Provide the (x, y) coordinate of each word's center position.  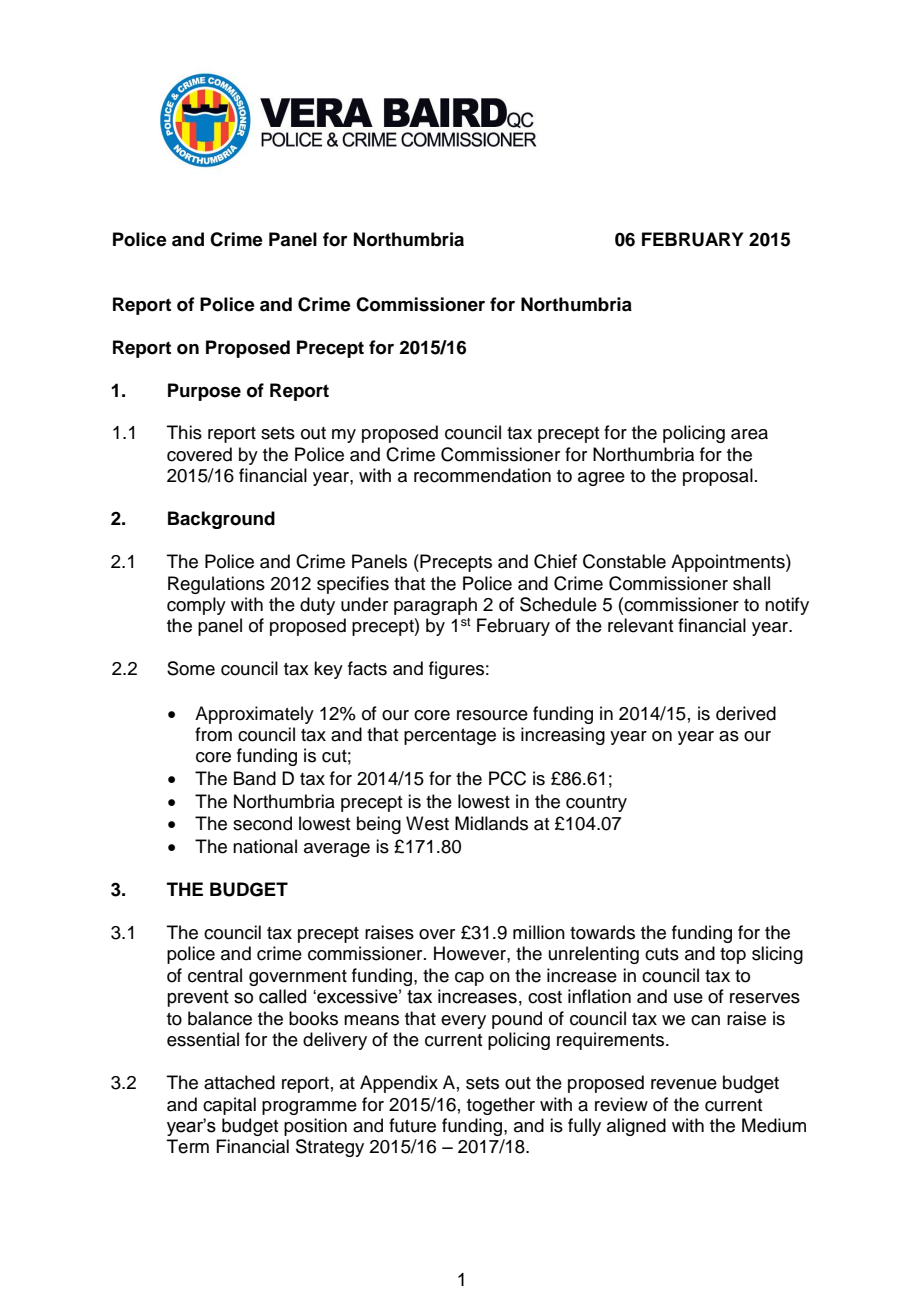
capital (229, 1106)
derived (746, 713)
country (596, 804)
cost (545, 997)
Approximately (254, 715)
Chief (555, 561)
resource (492, 715)
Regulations (216, 585)
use (688, 998)
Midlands (491, 823)
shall (751, 583)
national (265, 846)
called (282, 996)
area (749, 434)
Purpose (204, 392)
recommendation (482, 475)
